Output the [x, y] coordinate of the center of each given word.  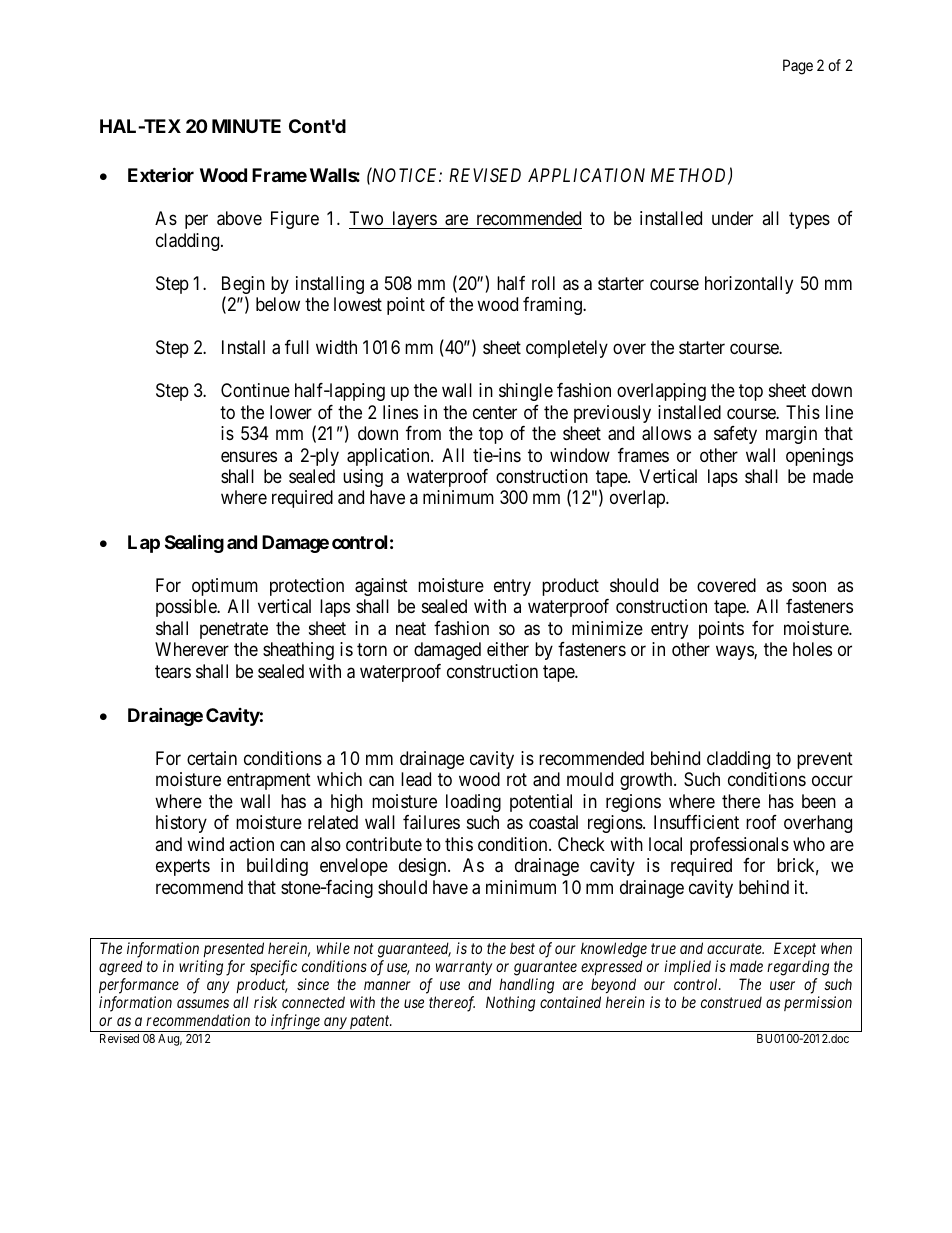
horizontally [749, 285]
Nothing [510, 1004]
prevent [825, 760]
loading [473, 803]
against [381, 587]
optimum [225, 587]
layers [414, 220]
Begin [243, 286]
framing [553, 306]
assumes [203, 1003]
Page [798, 67]
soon [809, 586]
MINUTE [246, 126]
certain [212, 758]
